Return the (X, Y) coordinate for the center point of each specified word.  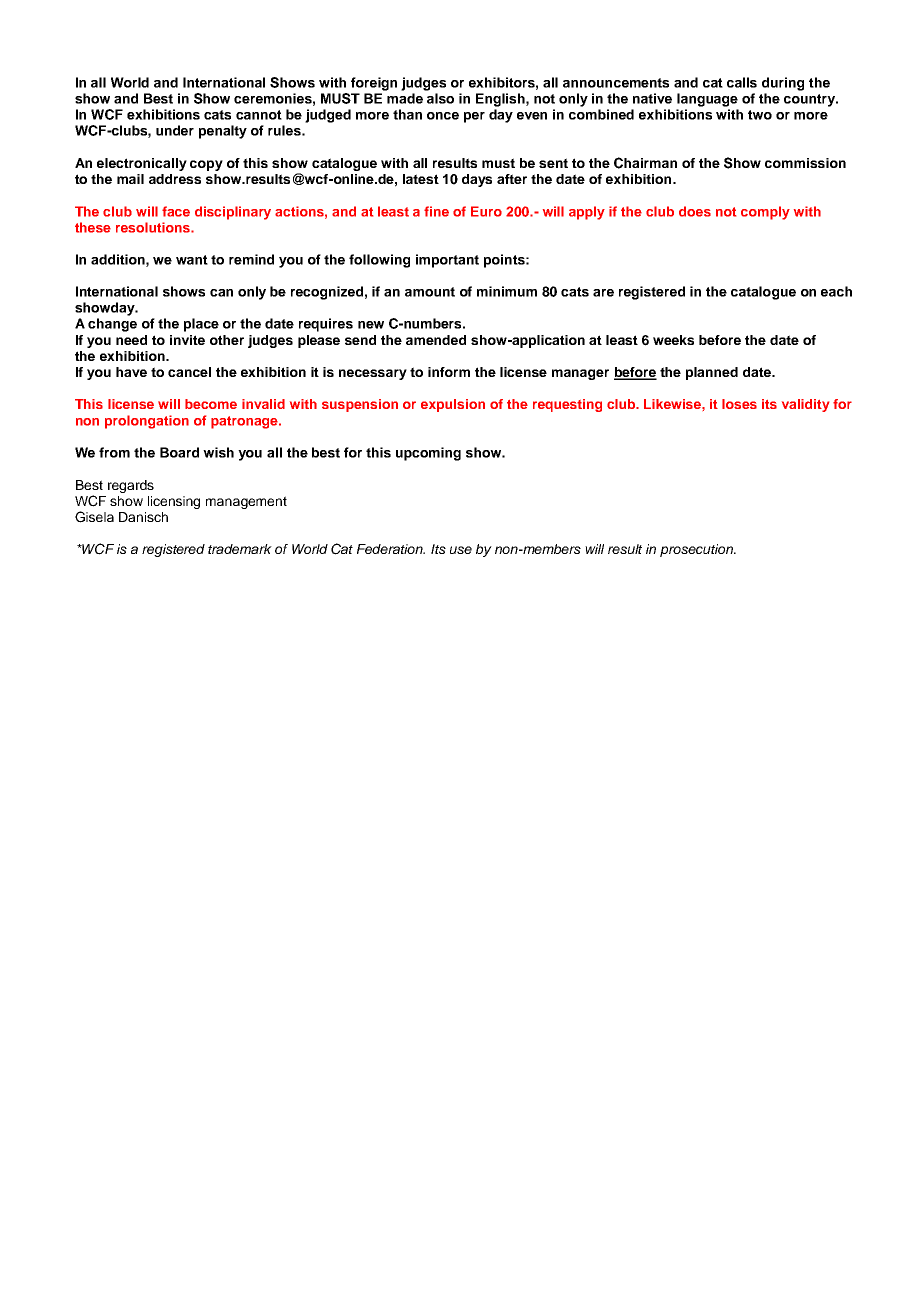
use (461, 550)
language (707, 100)
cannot (259, 115)
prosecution (697, 550)
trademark (240, 549)
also (440, 98)
